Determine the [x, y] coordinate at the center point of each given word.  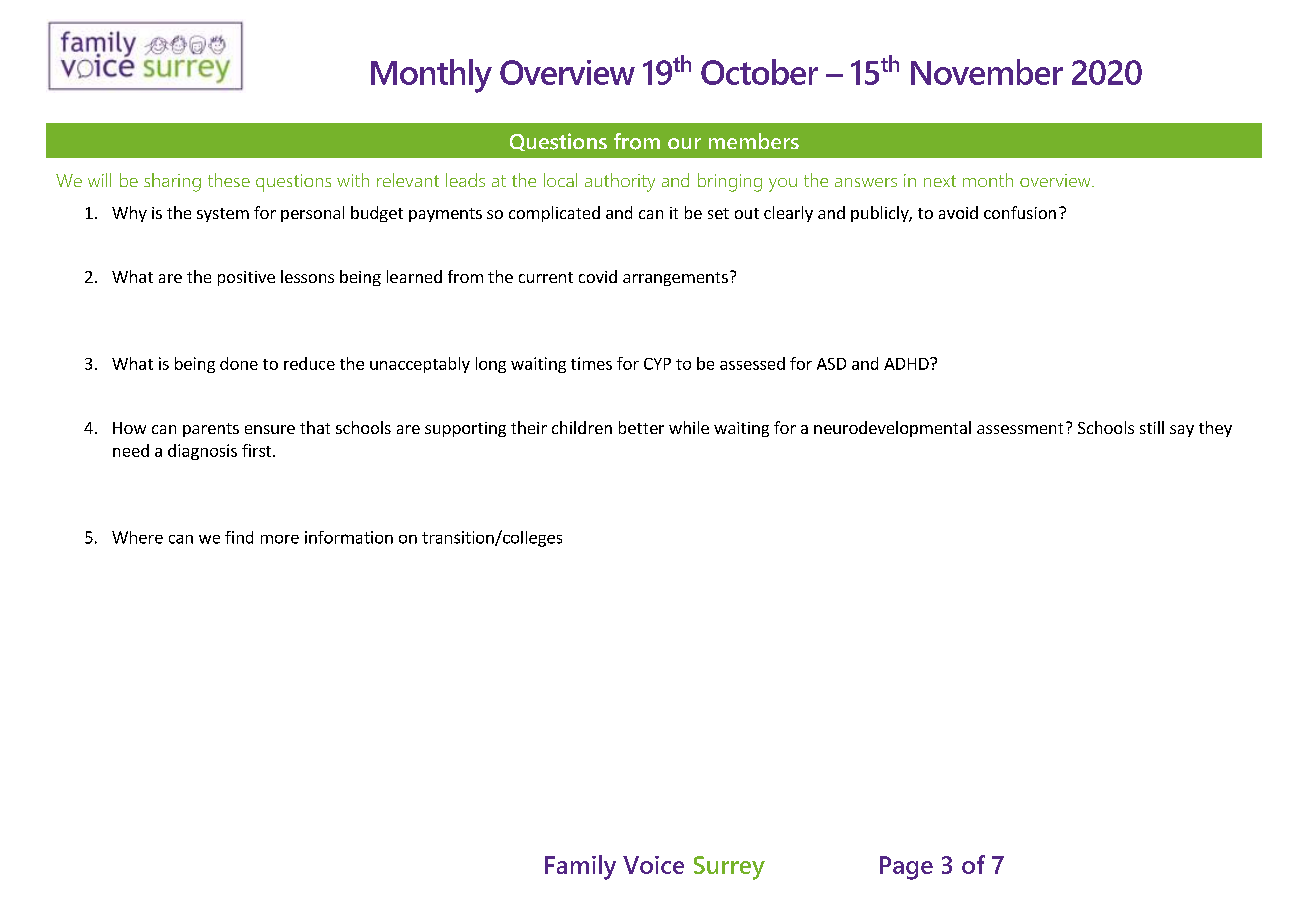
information [349, 537]
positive [246, 278]
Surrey [729, 868]
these [229, 180]
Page [906, 868]
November [987, 72]
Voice [653, 865]
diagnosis [202, 452]
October [759, 72]
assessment [1020, 428]
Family [580, 867]
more [280, 539]
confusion [1020, 212]
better [641, 427]
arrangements [675, 279]
